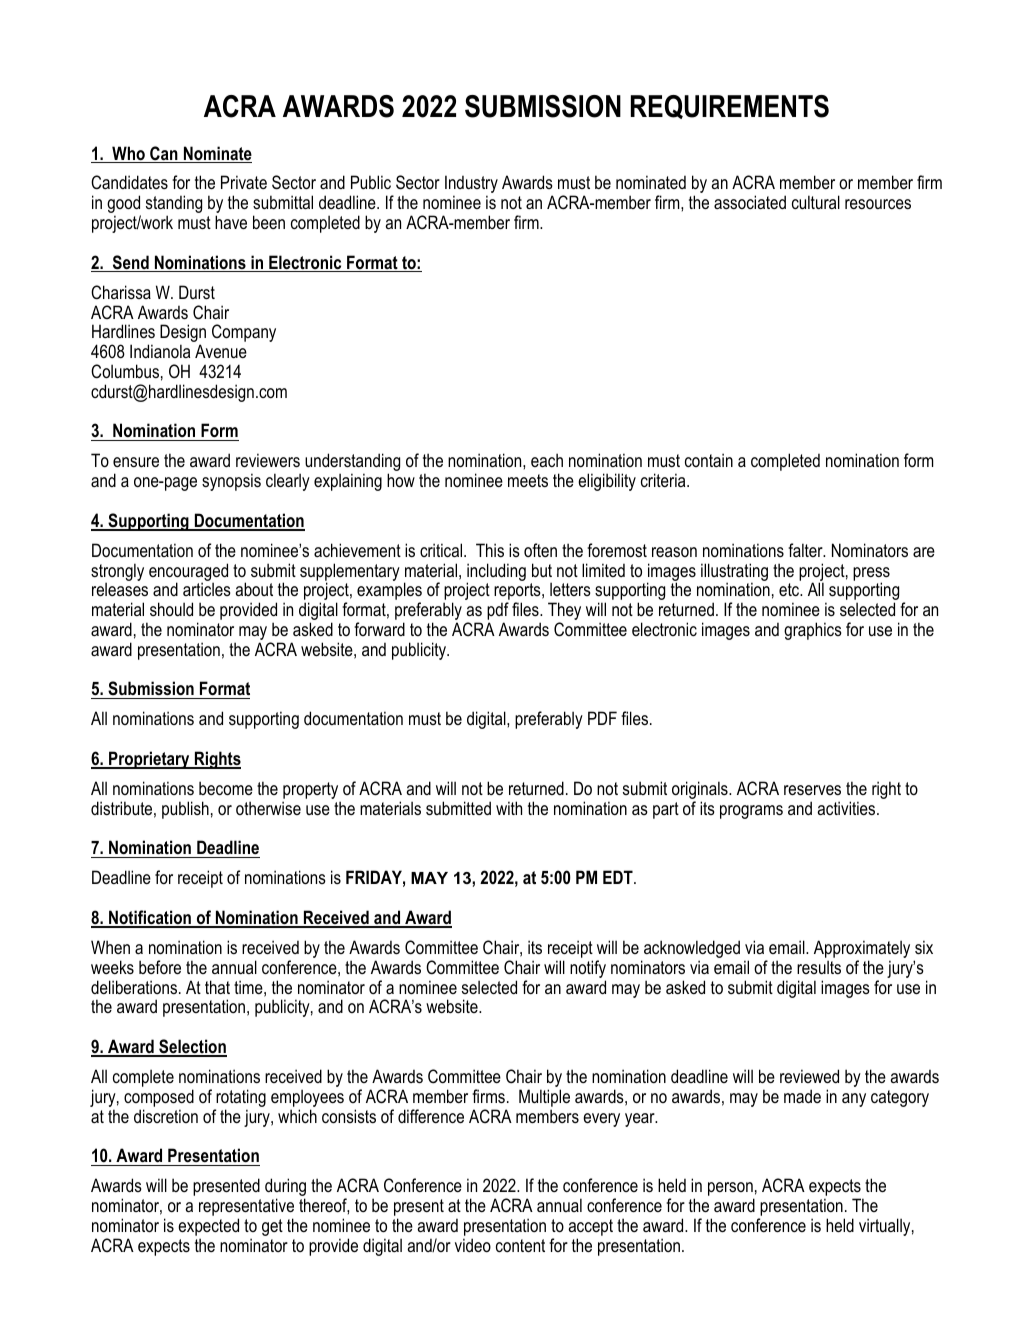 This screenshot has height=1338, width=1034. I want to click on expected, so click(208, 1227).
